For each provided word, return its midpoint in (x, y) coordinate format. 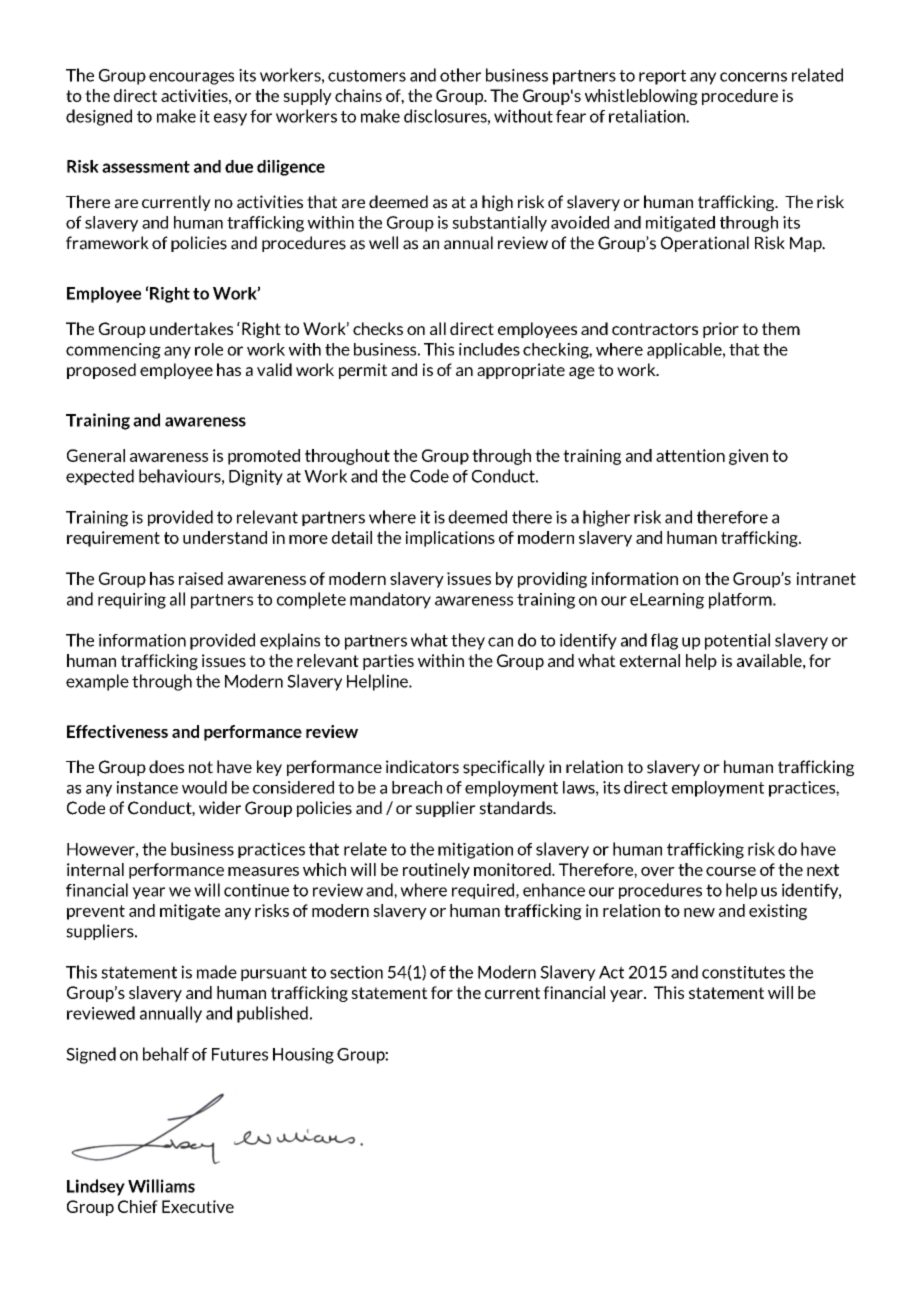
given (748, 457)
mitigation (475, 850)
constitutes (743, 972)
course (731, 871)
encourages (191, 78)
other (460, 75)
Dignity (256, 477)
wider (220, 807)
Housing (303, 1056)
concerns (753, 77)
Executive (198, 1206)
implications (450, 539)
